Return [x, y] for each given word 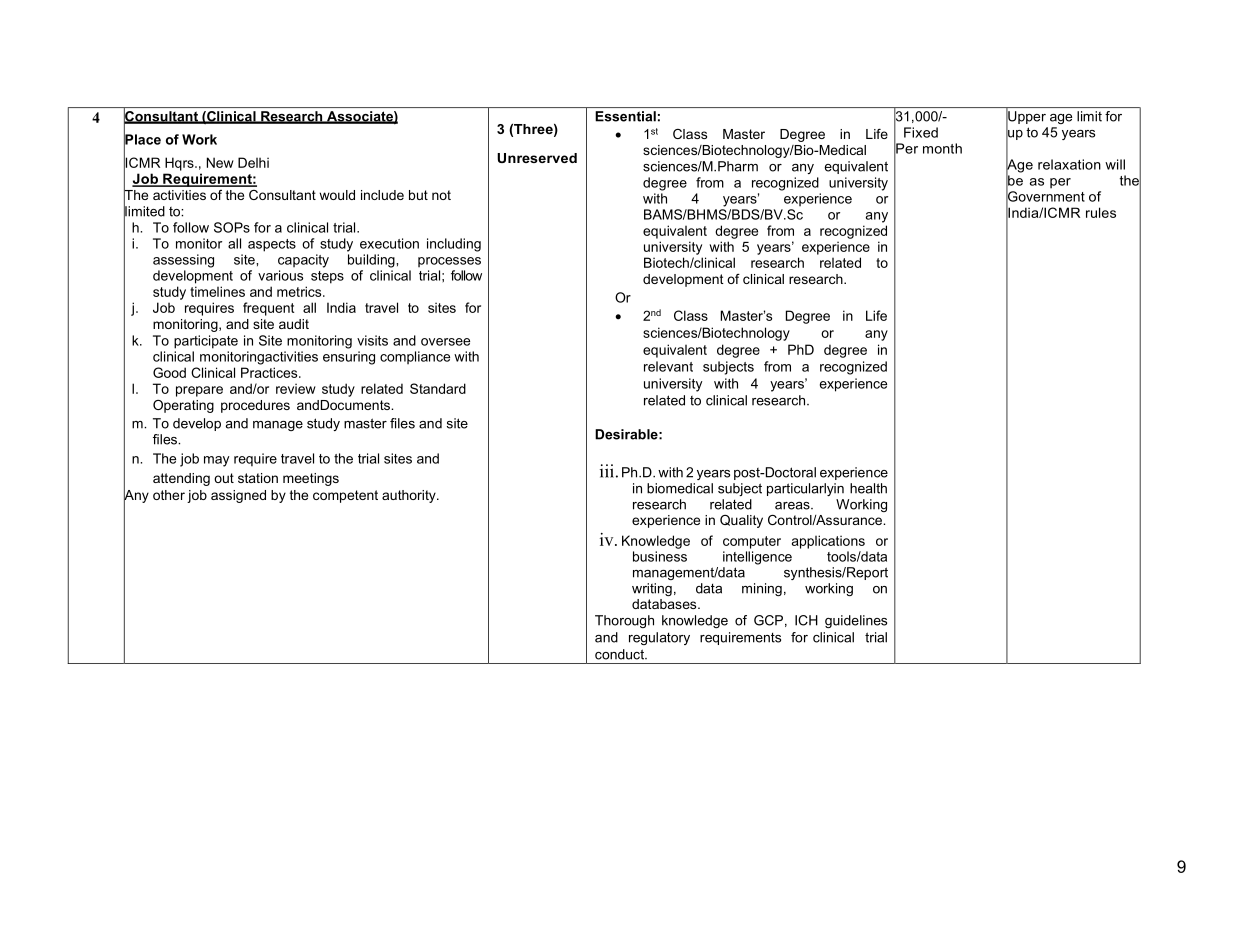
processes [449, 262]
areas [793, 506]
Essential [625, 116]
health [868, 488]
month [942, 148]
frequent [268, 309]
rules [1101, 212]
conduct [620, 654]
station [258, 478]
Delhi [253, 162]
